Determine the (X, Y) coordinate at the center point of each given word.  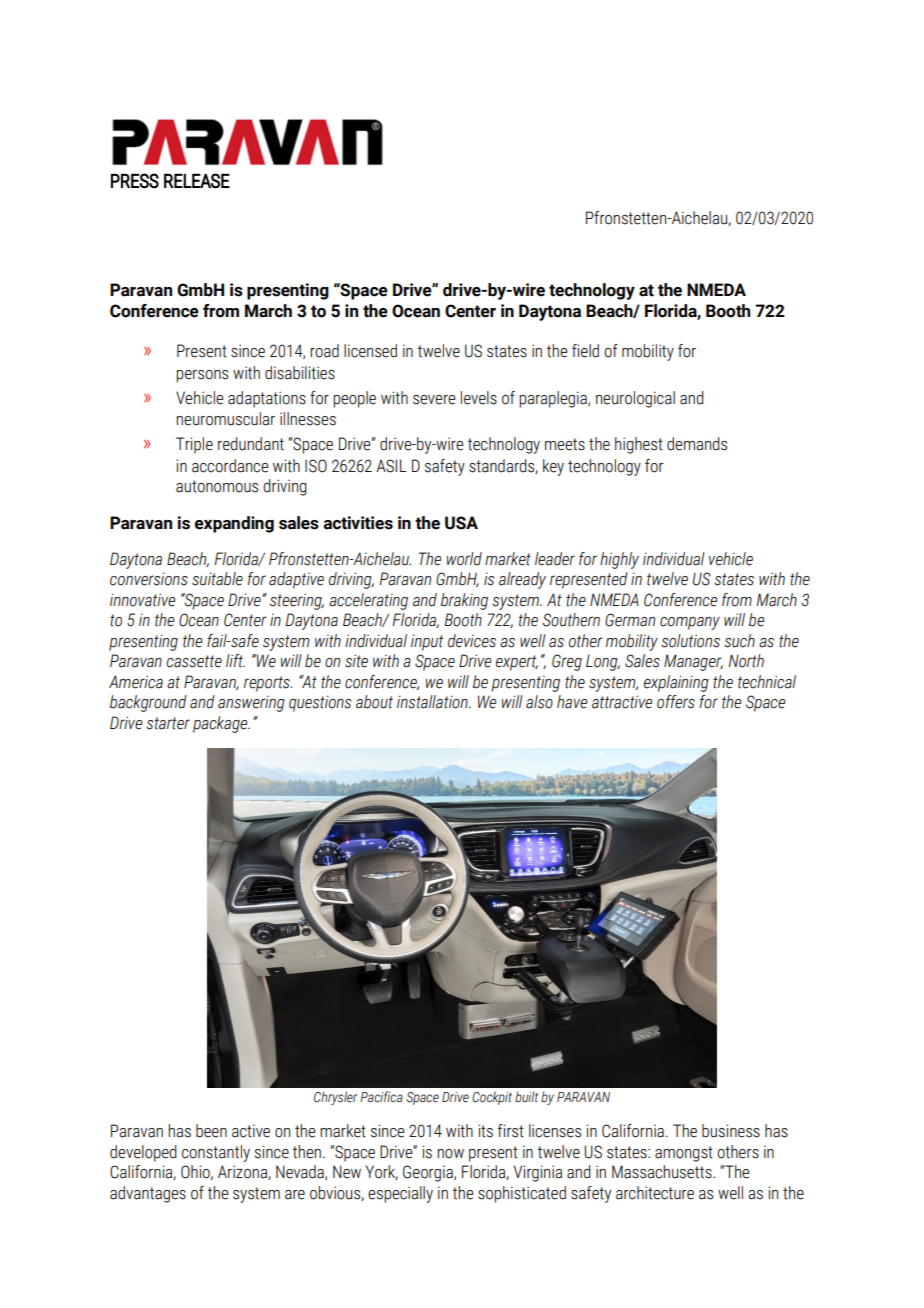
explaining (676, 683)
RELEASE (197, 181)
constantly (216, 1153)
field (585, 351)
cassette (194, 661)
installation (433, 702)
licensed (370, 351)
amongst (684, 1154)
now (450, 1154)
